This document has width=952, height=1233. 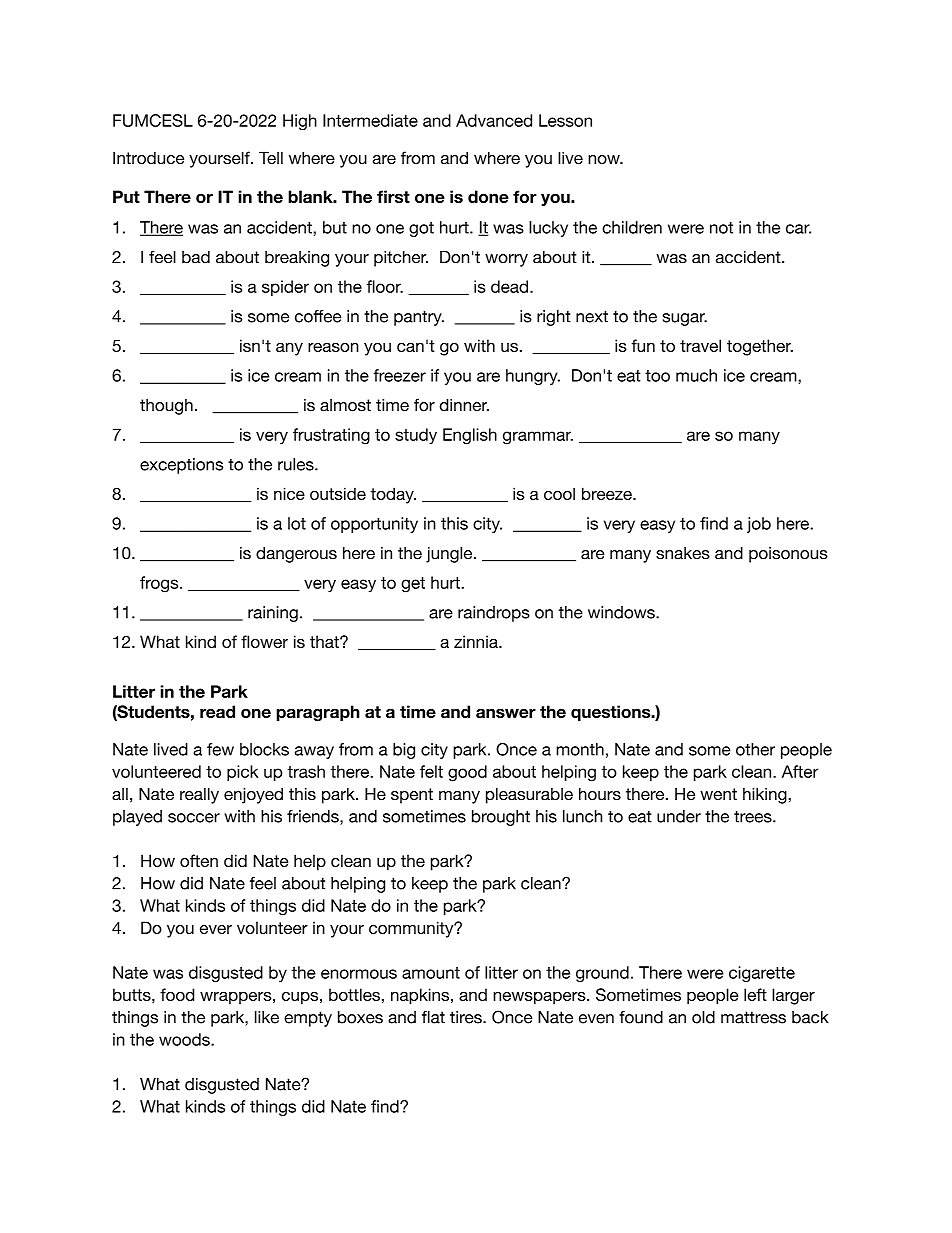 What do you see at coordinates (177, 994) in the document?
I see `food` at bounding box center [177, 994].
